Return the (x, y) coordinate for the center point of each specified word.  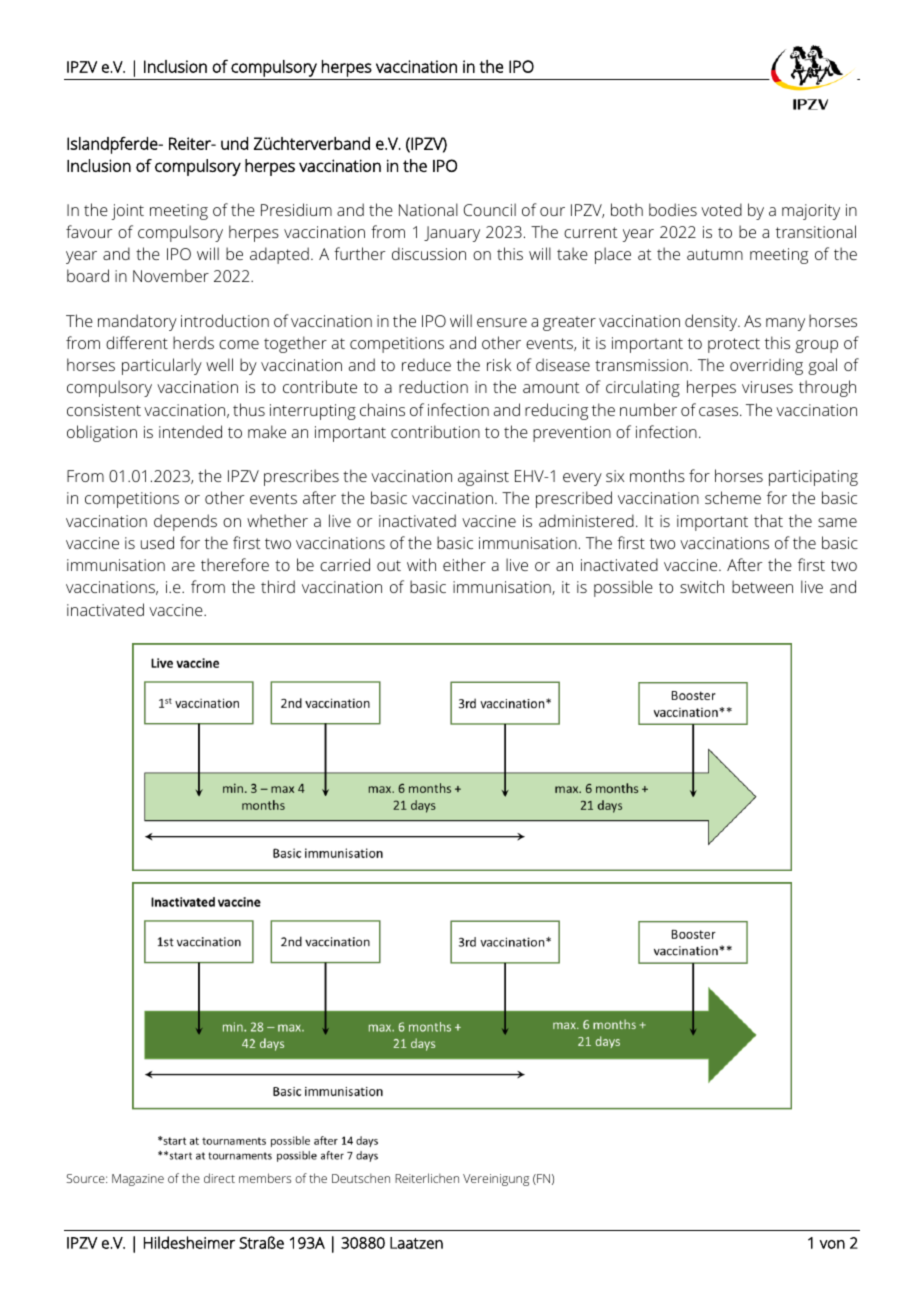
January (452, 234)
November (171, 275)
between (762, 586)
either (464, 564)
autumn (715, 254)
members (265, 1178)
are (183, 566)
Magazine (138, 1180)
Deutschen (361, 1178)
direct (219, 1178)
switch (702, 586)
